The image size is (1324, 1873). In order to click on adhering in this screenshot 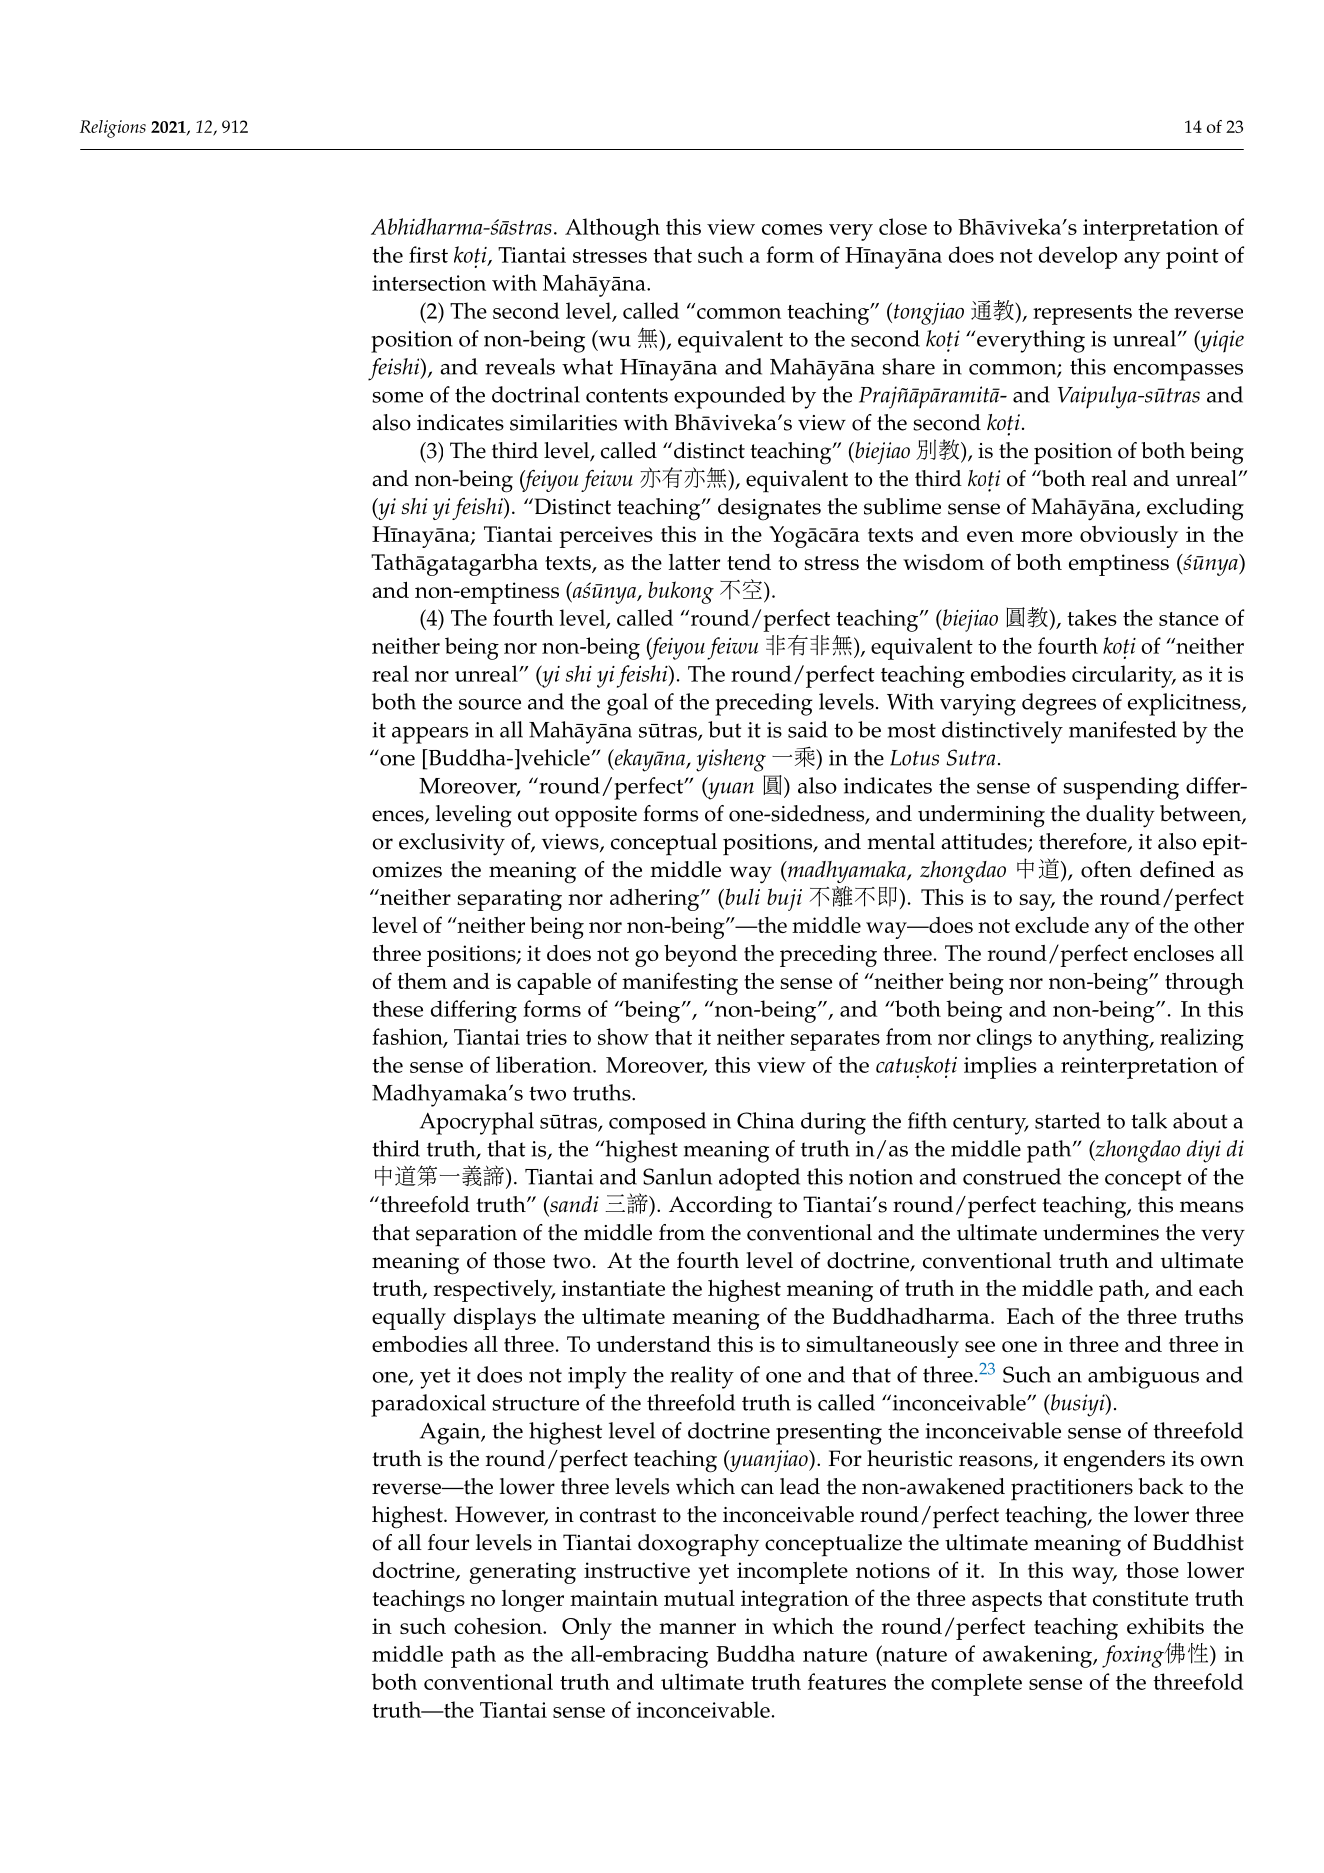, I will do `click(656, 900)`.
